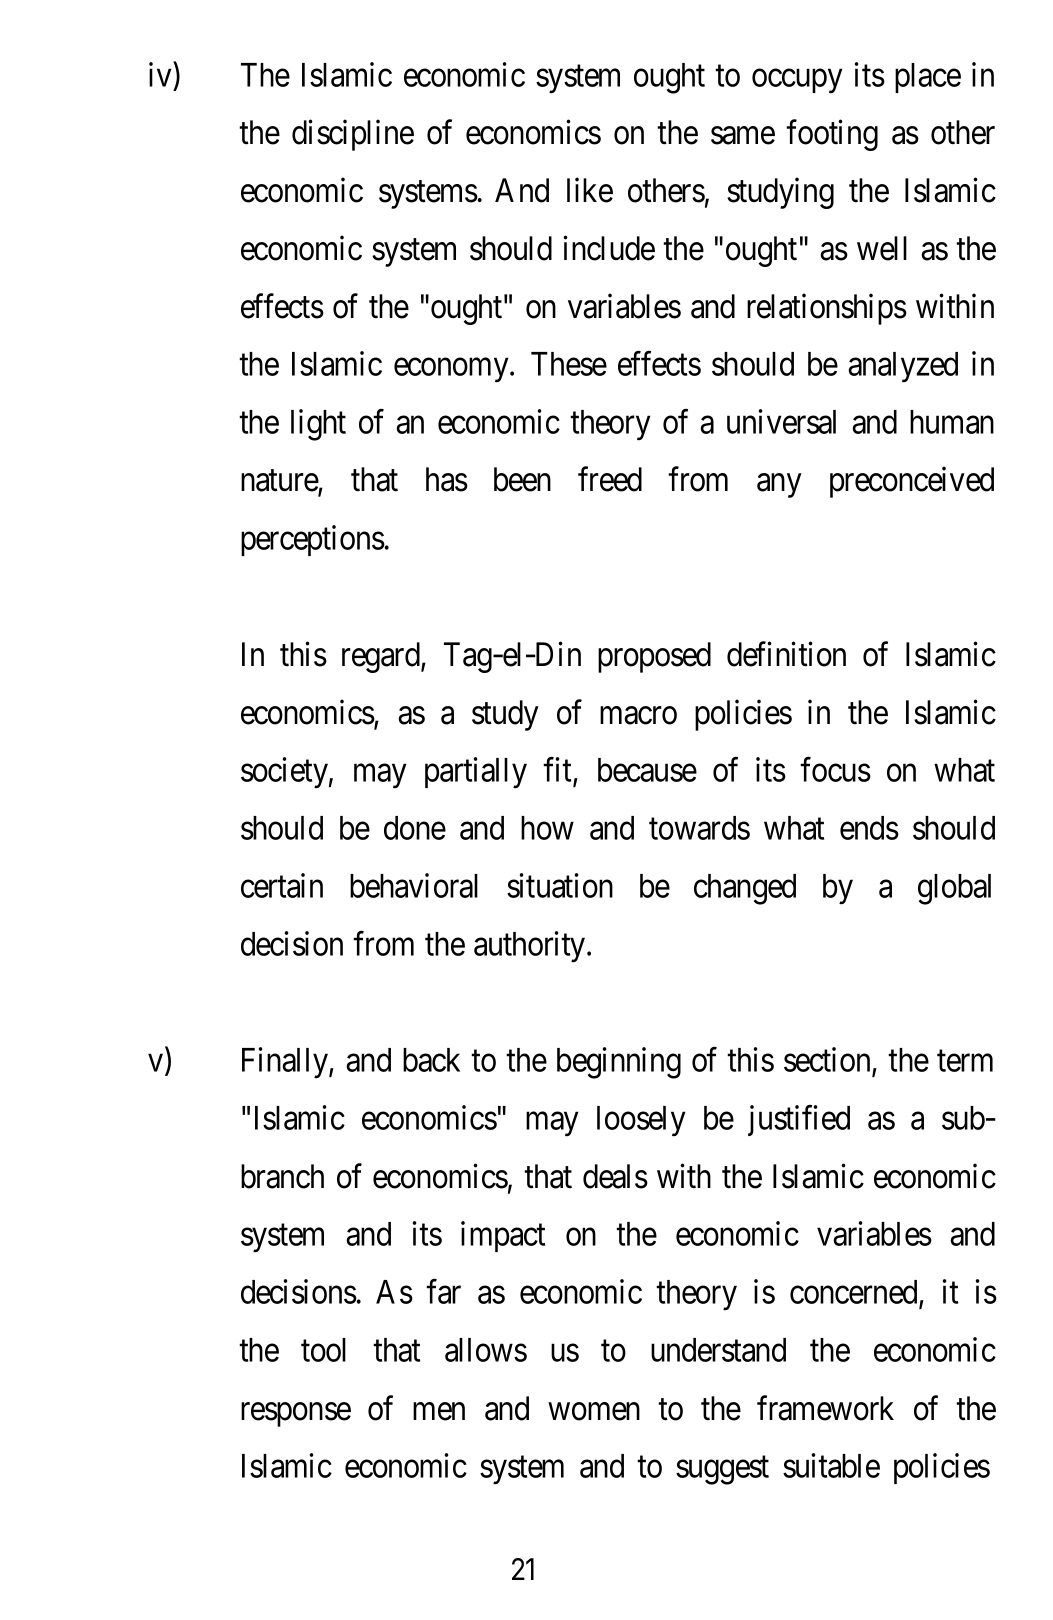  I want to click on situation, so click(560, 885).
